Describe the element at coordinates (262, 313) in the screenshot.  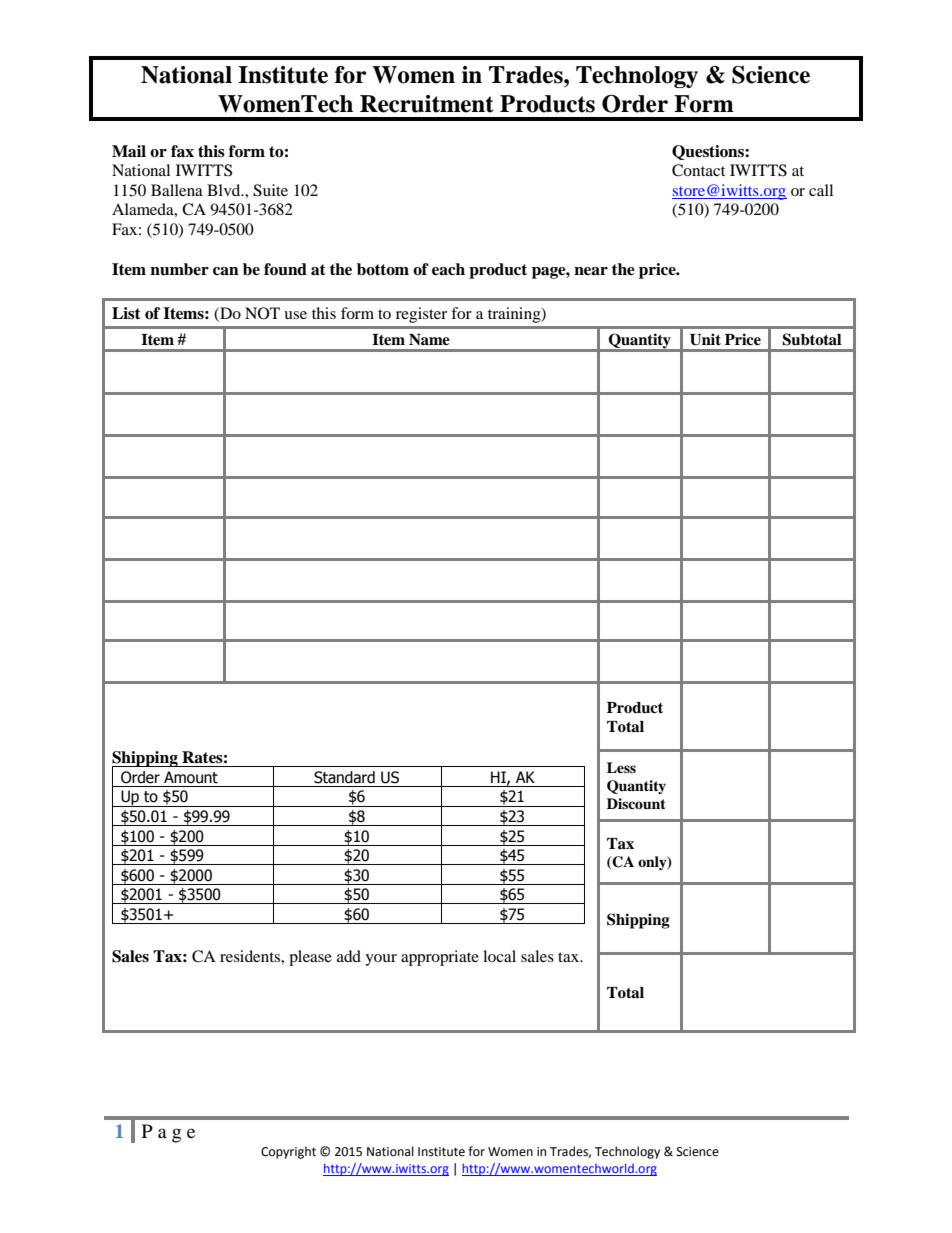
I see `NOT` at that location.
